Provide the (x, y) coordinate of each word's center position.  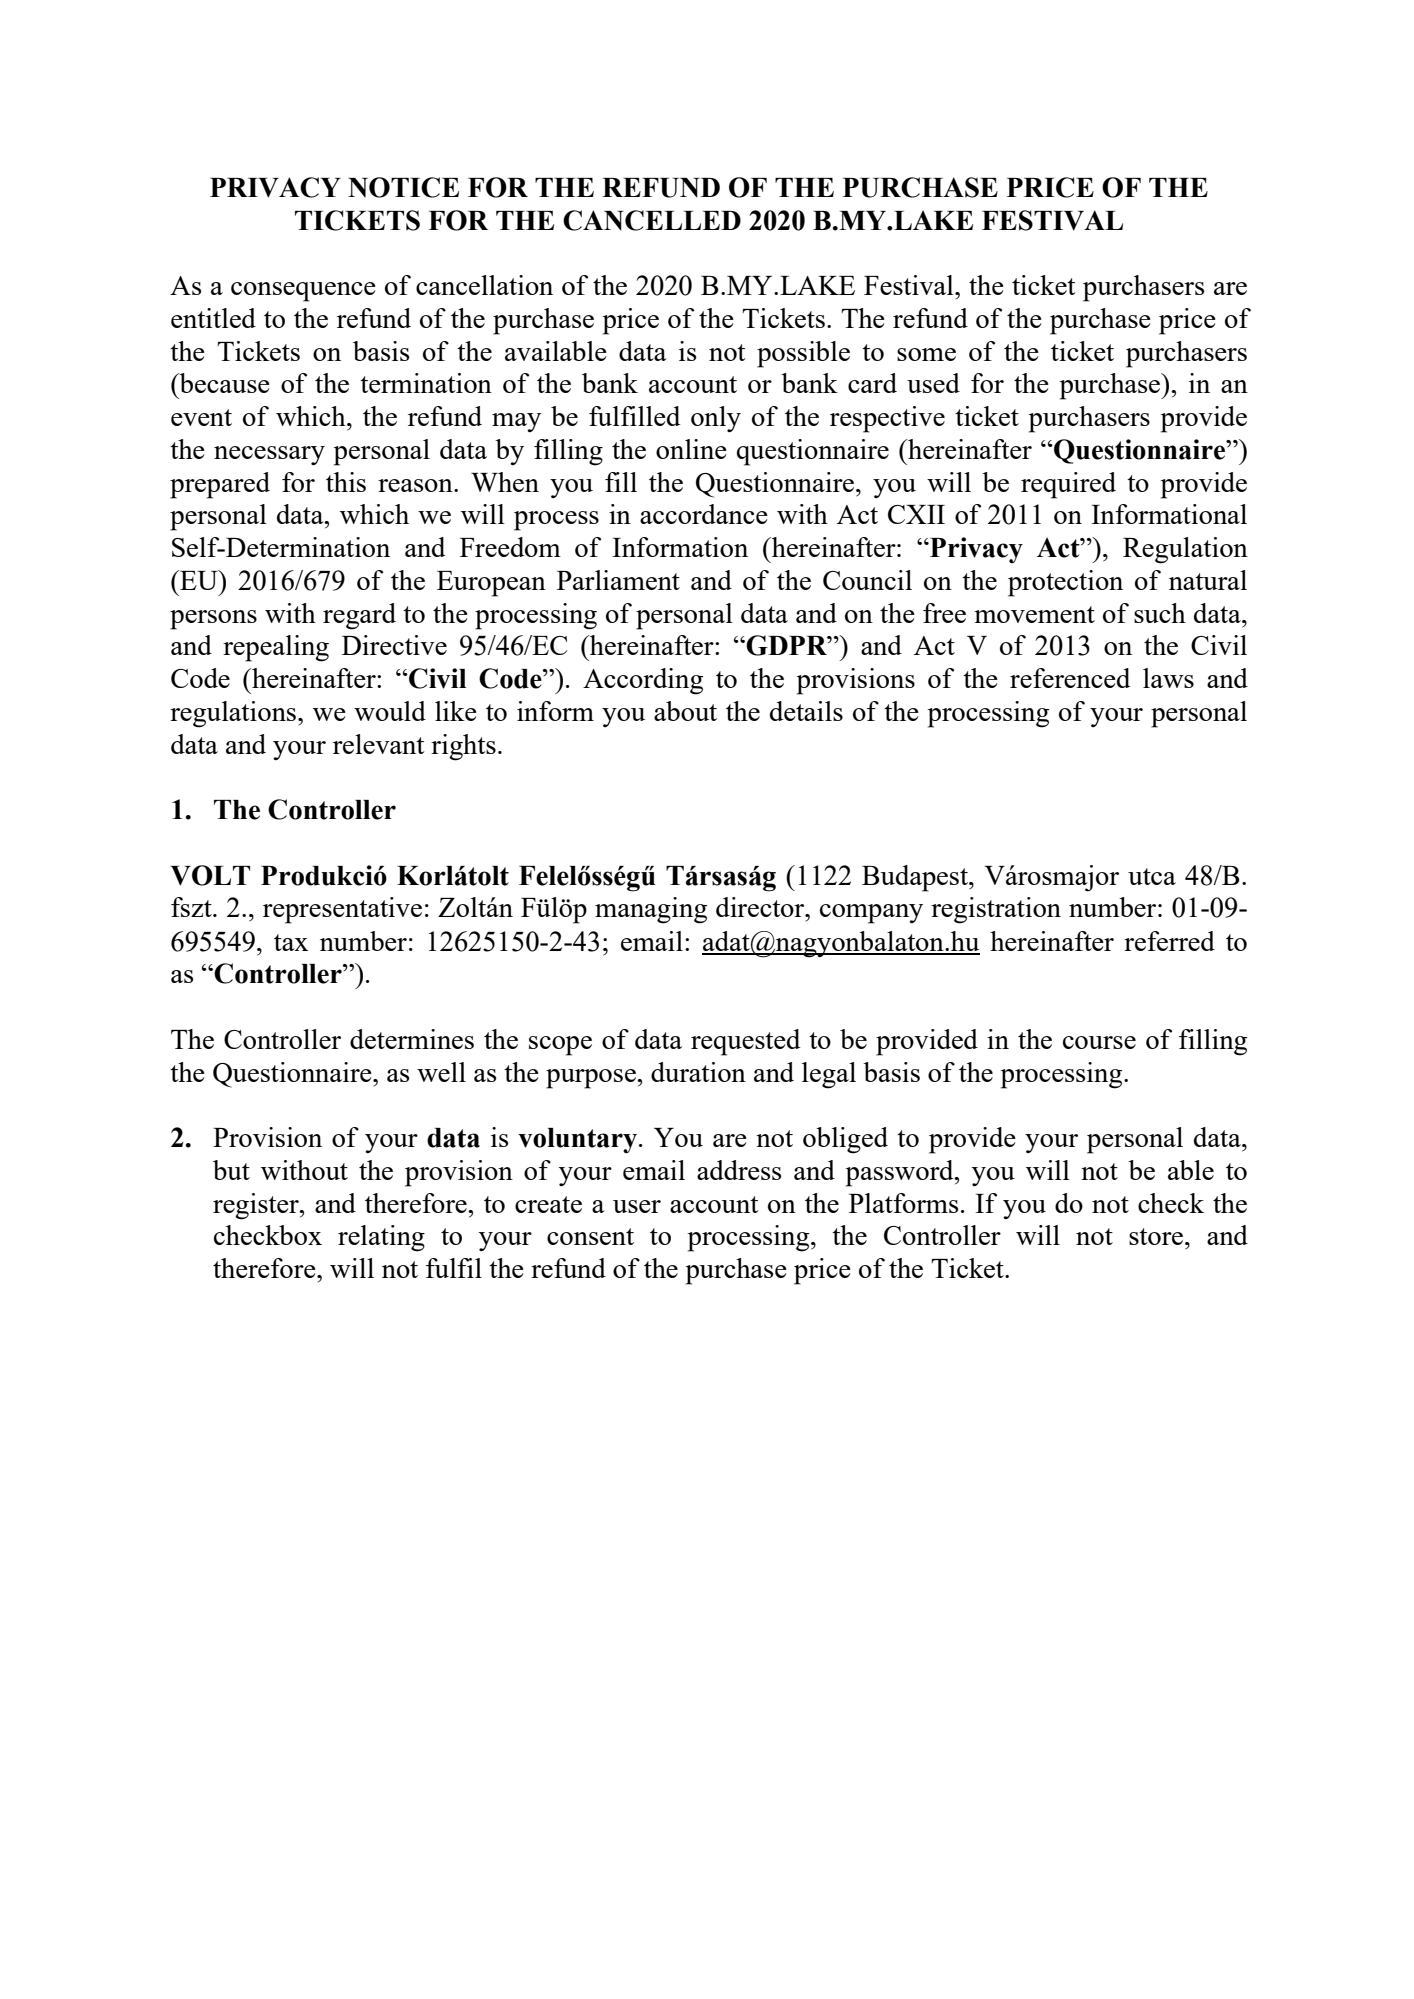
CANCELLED (652, 220)
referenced (1070, 678)
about (685, 711)
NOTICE (403, 187)
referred (1169, 941)
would (390, 711)
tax (291, 942)
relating (381, 1238)
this (346, 482)
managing (651, 910)
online (691, 449)
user (637, 1206)
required (1068, 485)
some (926, 354)
